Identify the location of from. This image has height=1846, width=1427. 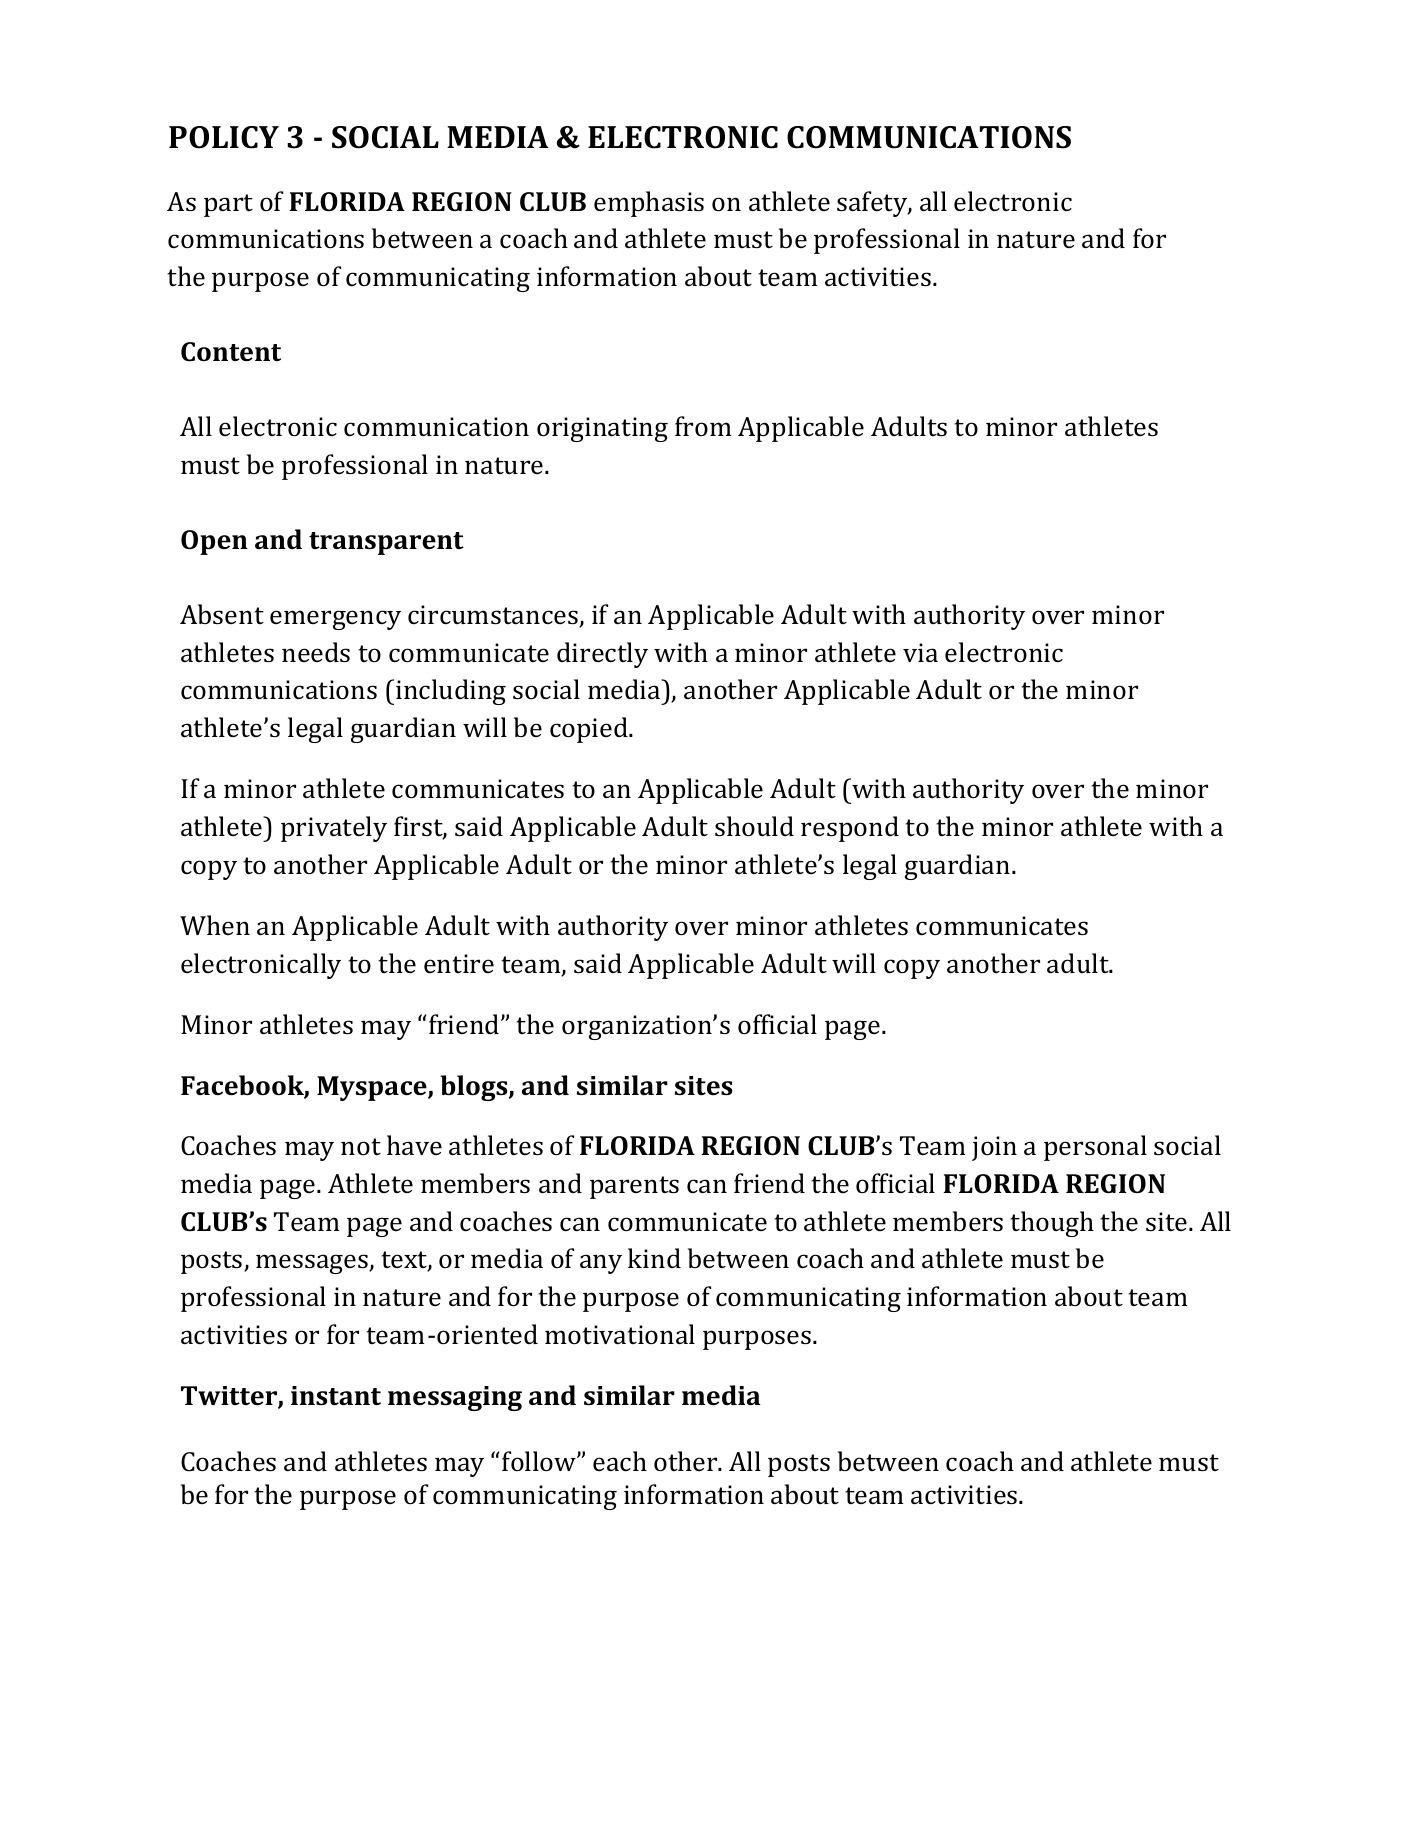
(703, 426).
